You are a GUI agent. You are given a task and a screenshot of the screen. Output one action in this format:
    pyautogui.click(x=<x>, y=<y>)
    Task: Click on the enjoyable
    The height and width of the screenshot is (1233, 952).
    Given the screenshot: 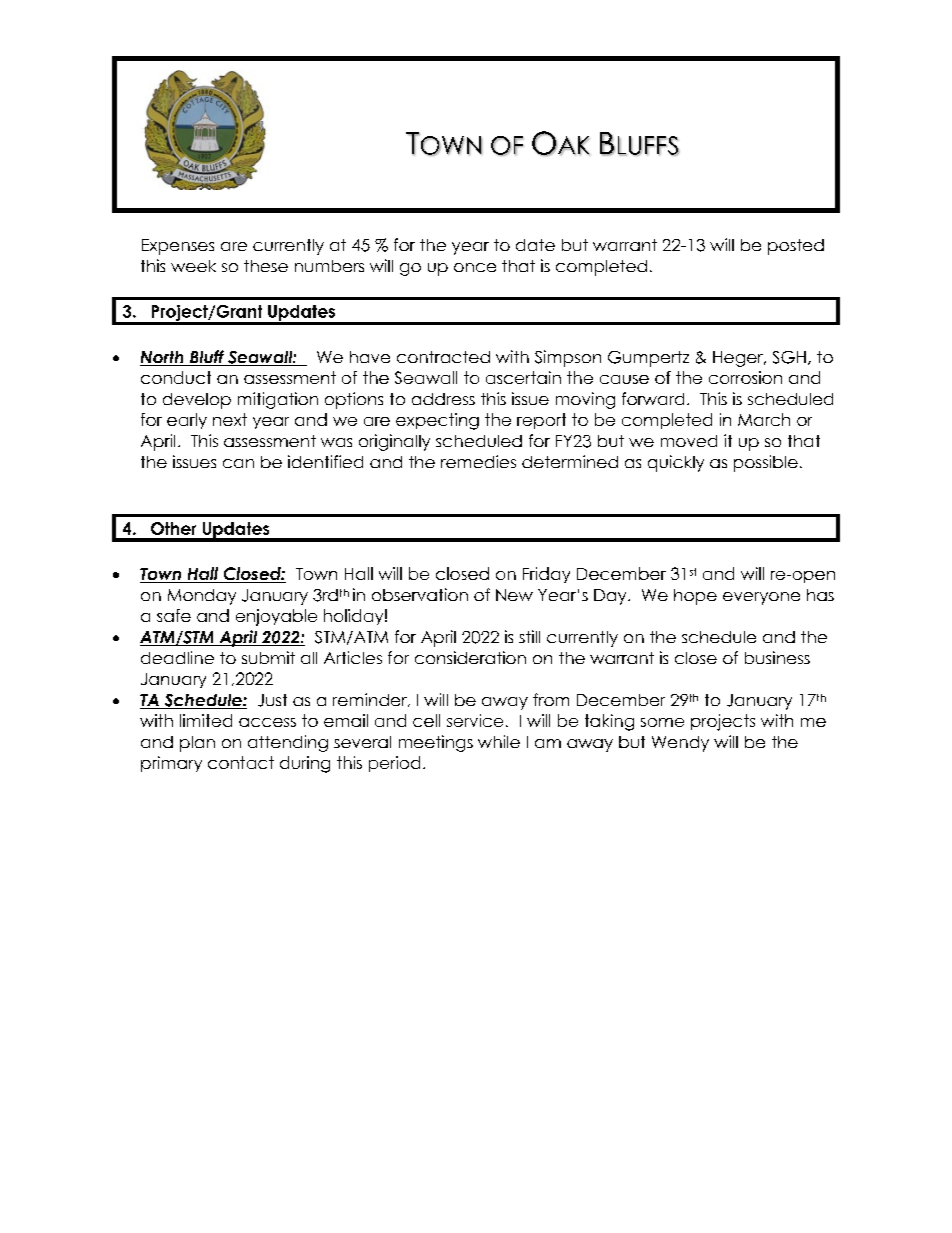 What is the action you would take?
    pyautogui.click(x=276, y=617)
